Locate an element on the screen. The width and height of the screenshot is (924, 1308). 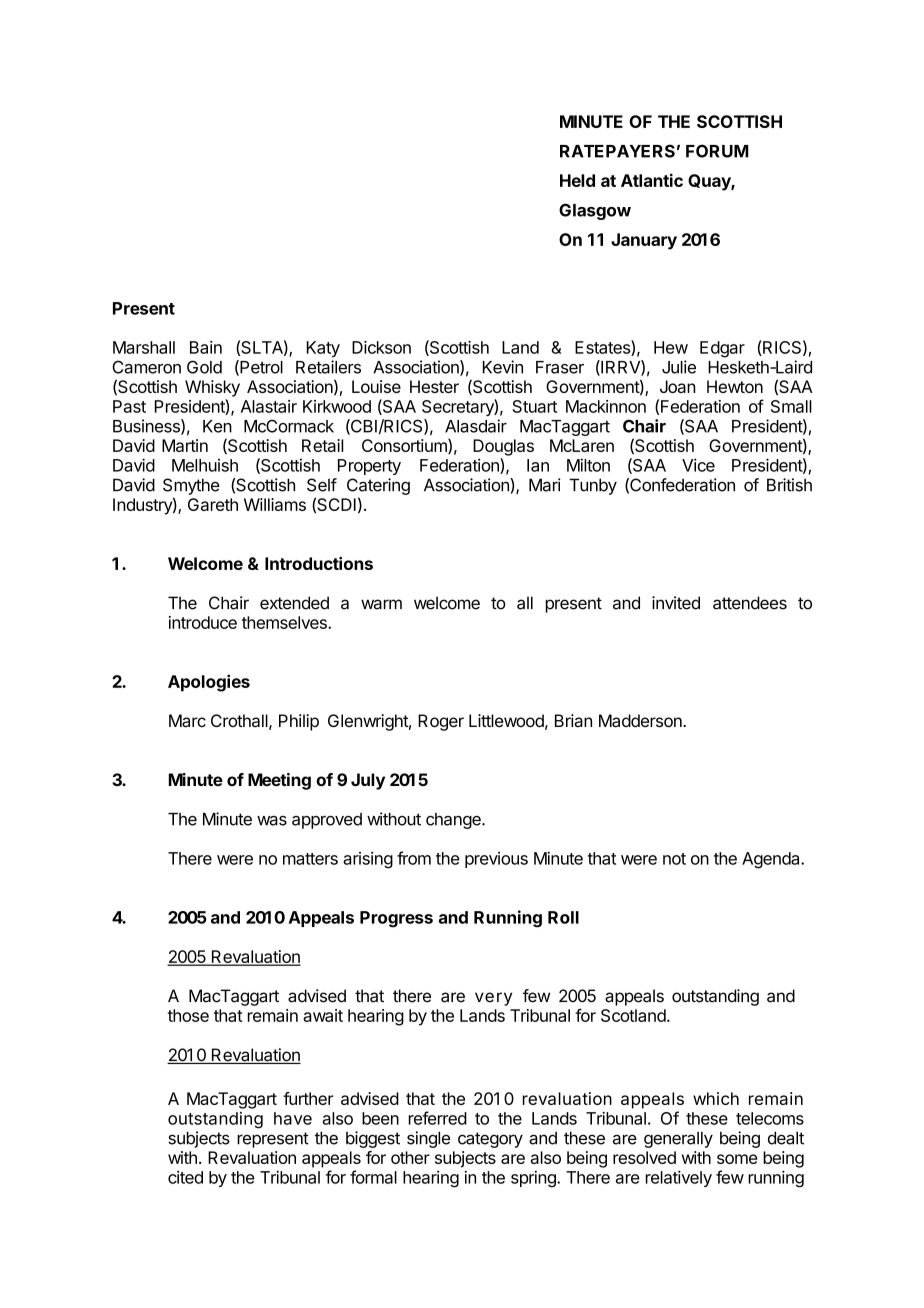
cited is located at coordinates (185, 1177).
